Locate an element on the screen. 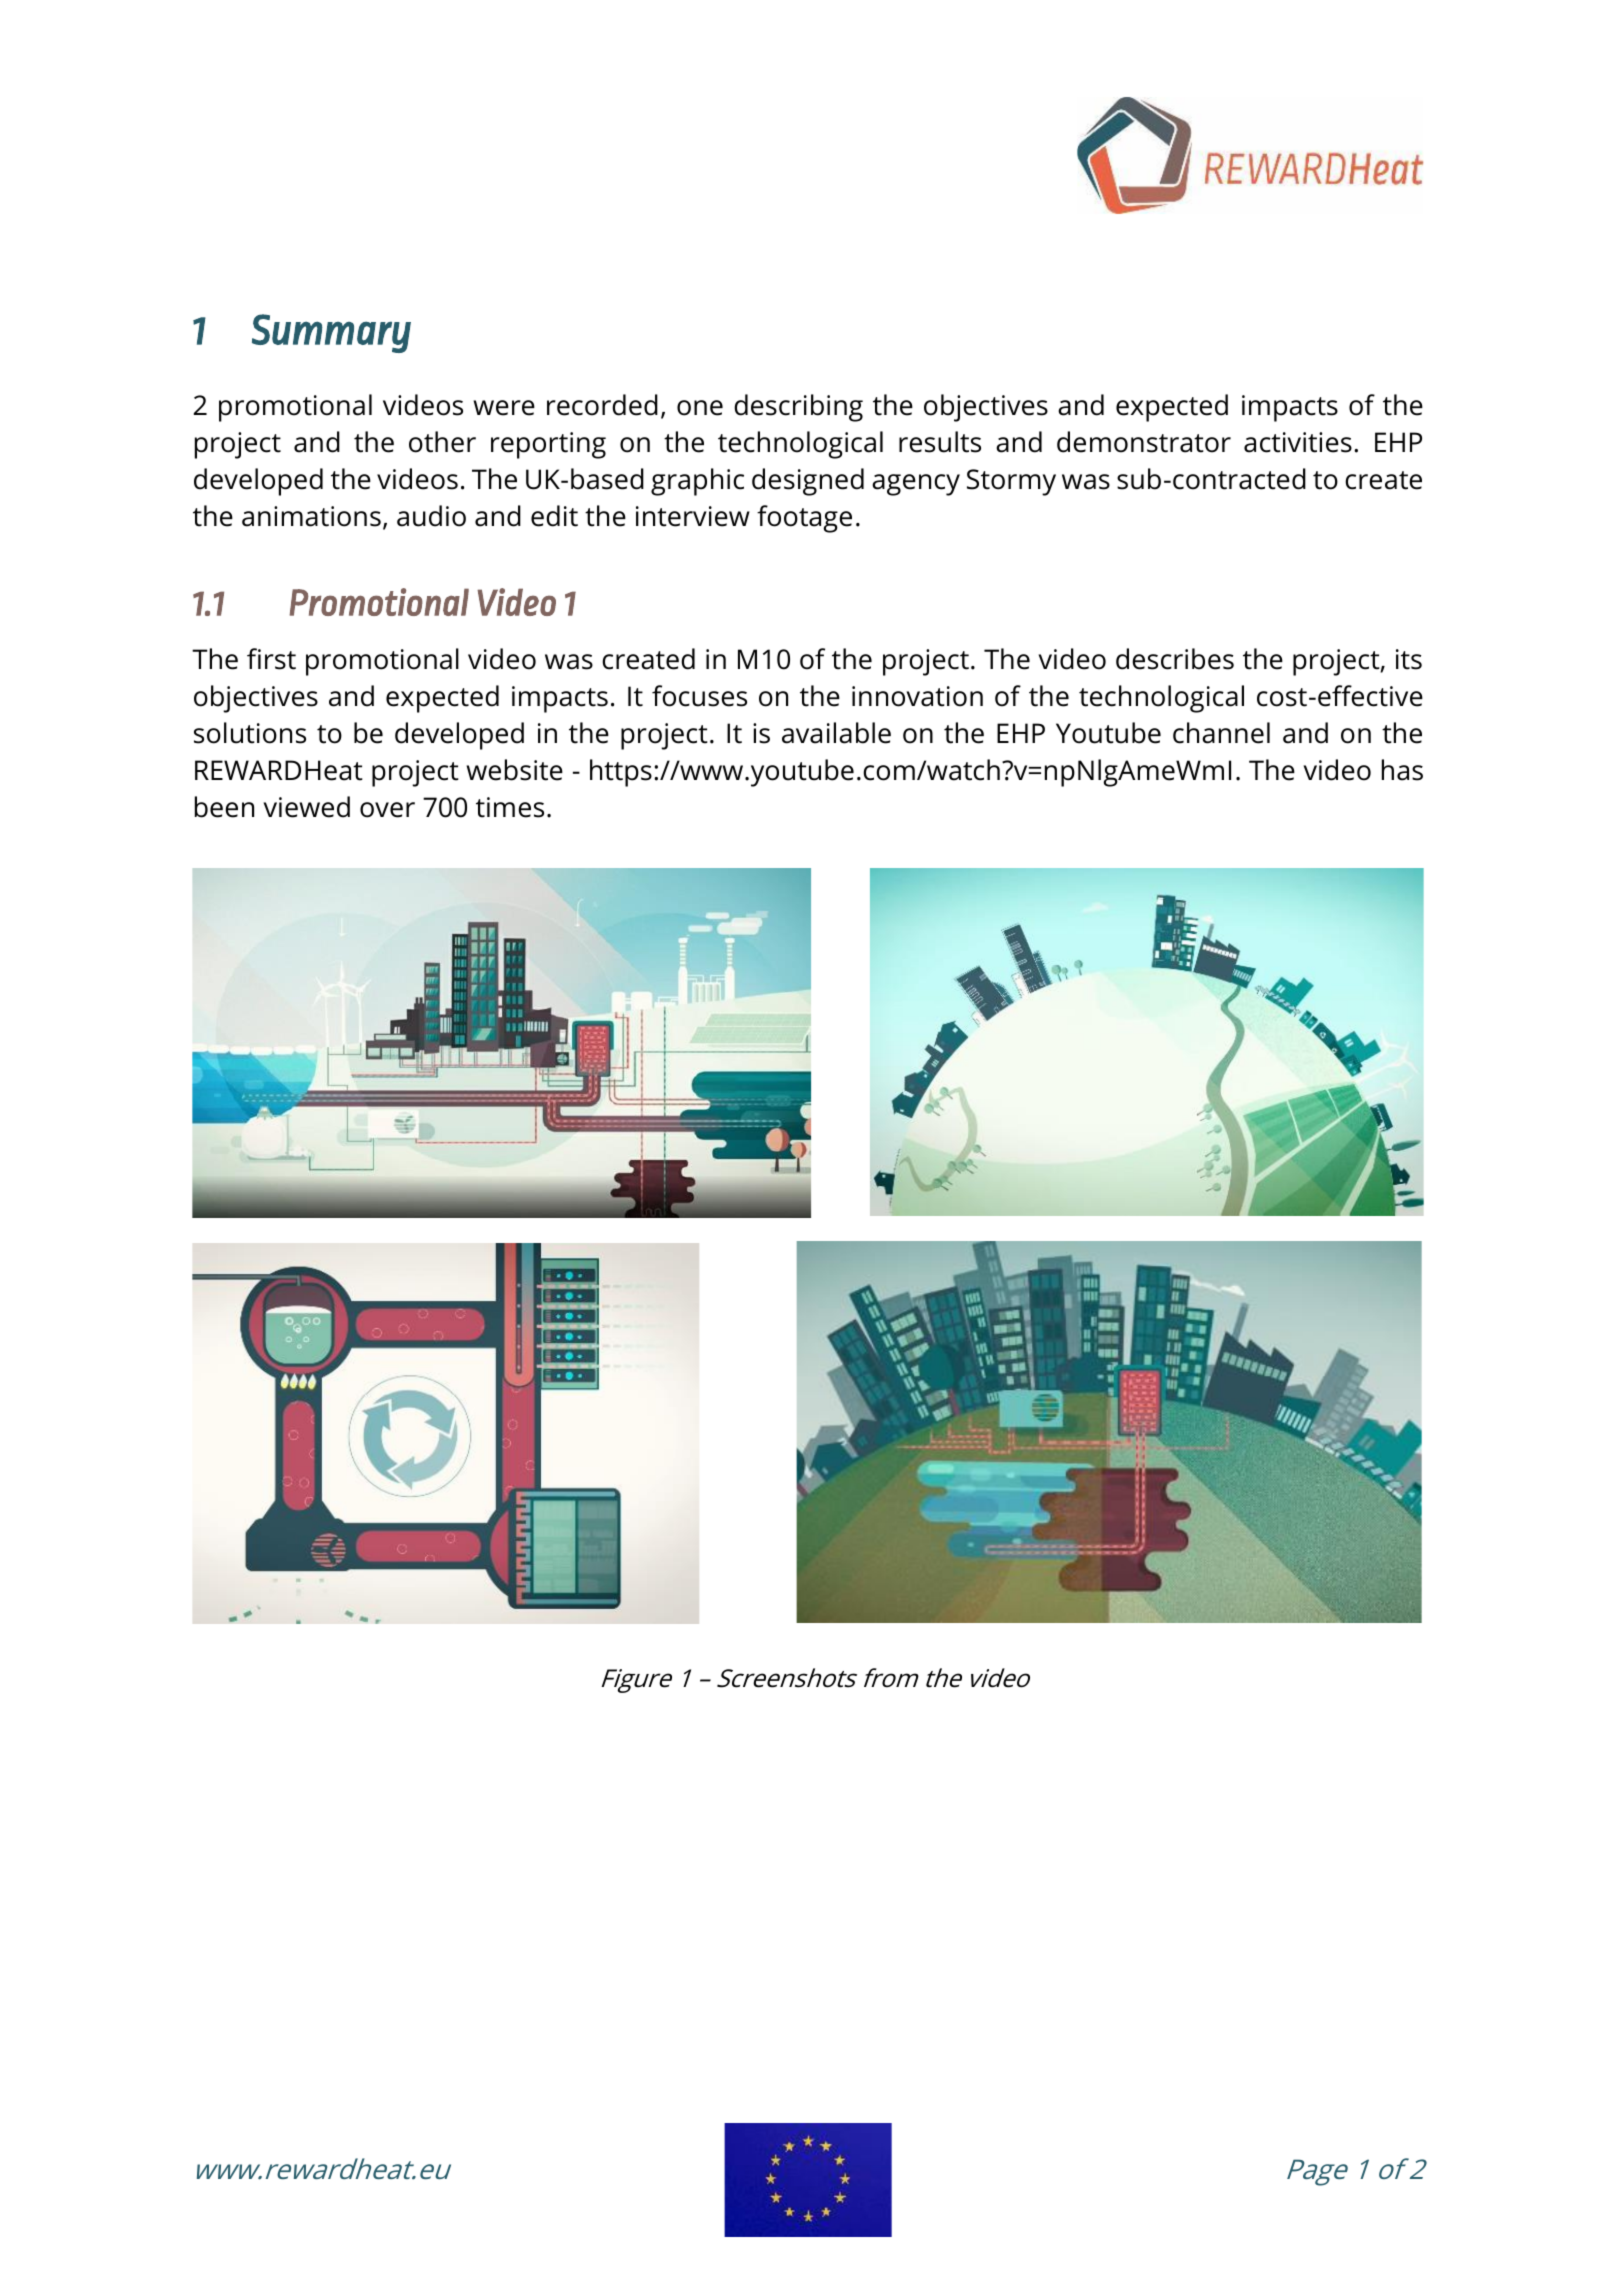  first is located at coordinates (271, 659).
